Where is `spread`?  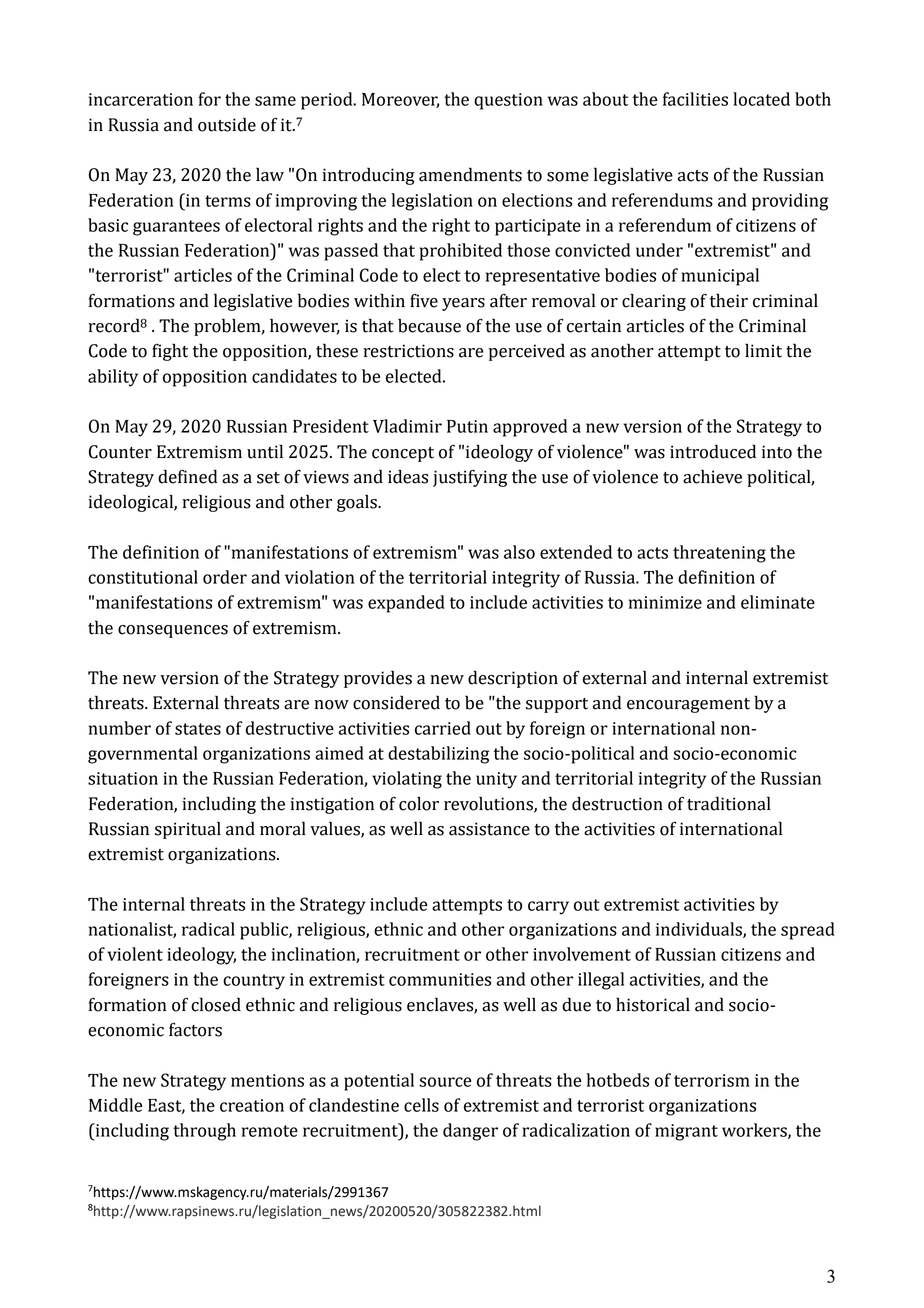
spread is located at coordinates (808, 931).
